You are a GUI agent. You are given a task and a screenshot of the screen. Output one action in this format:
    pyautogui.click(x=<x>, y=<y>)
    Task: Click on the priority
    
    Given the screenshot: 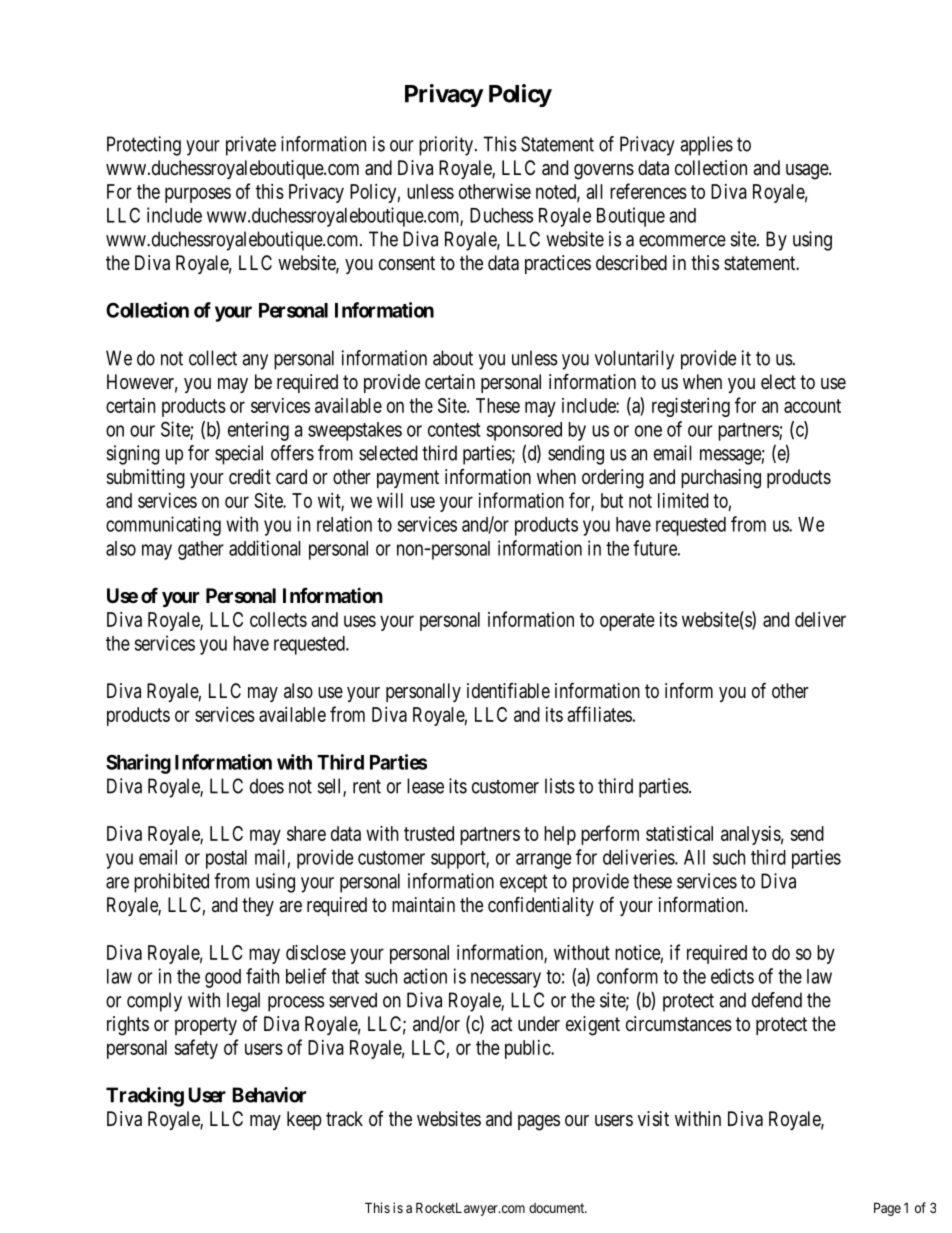 What is the action you would take?
    pyautogui.click(x=446, y=146)
